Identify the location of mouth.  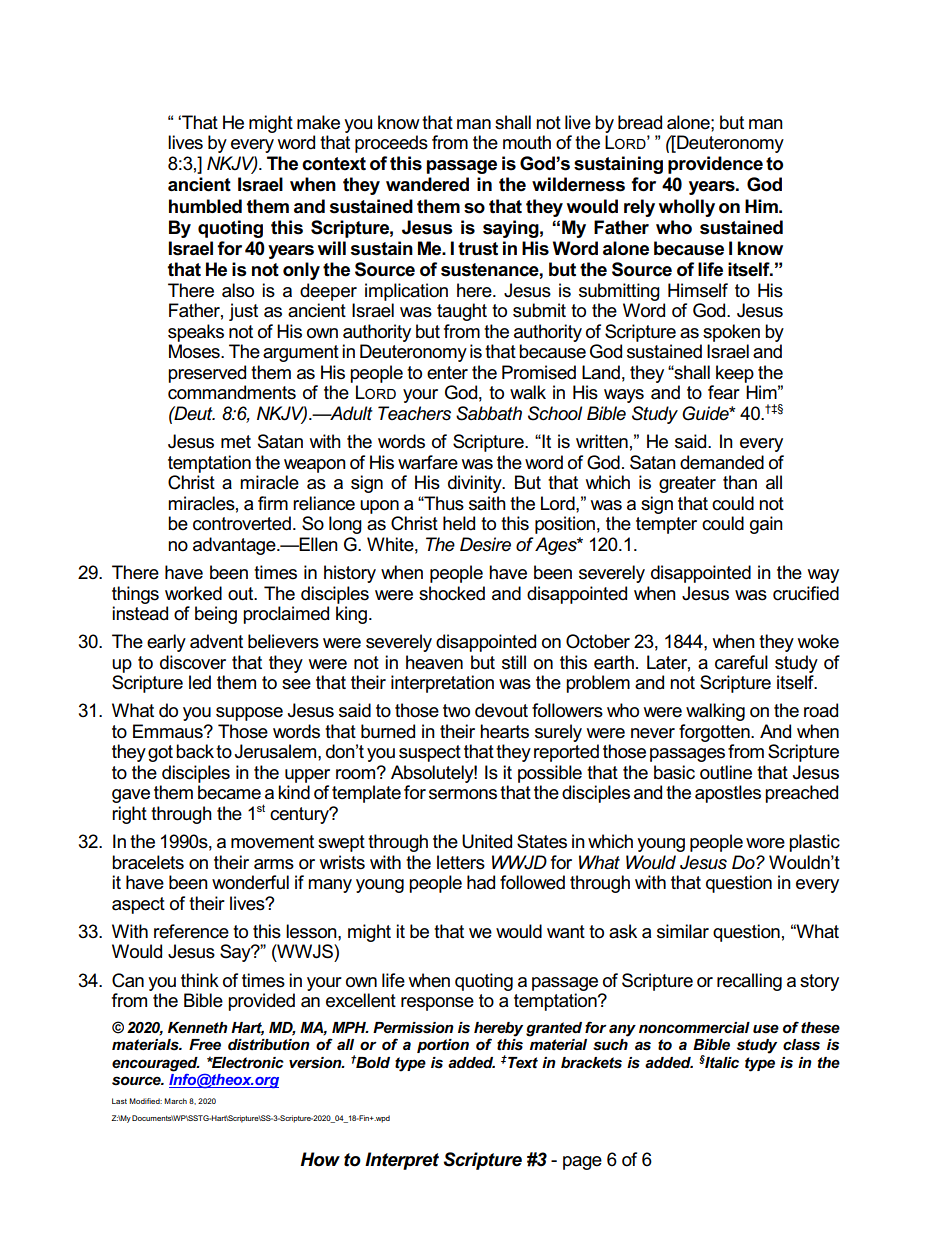
(527, 142).
